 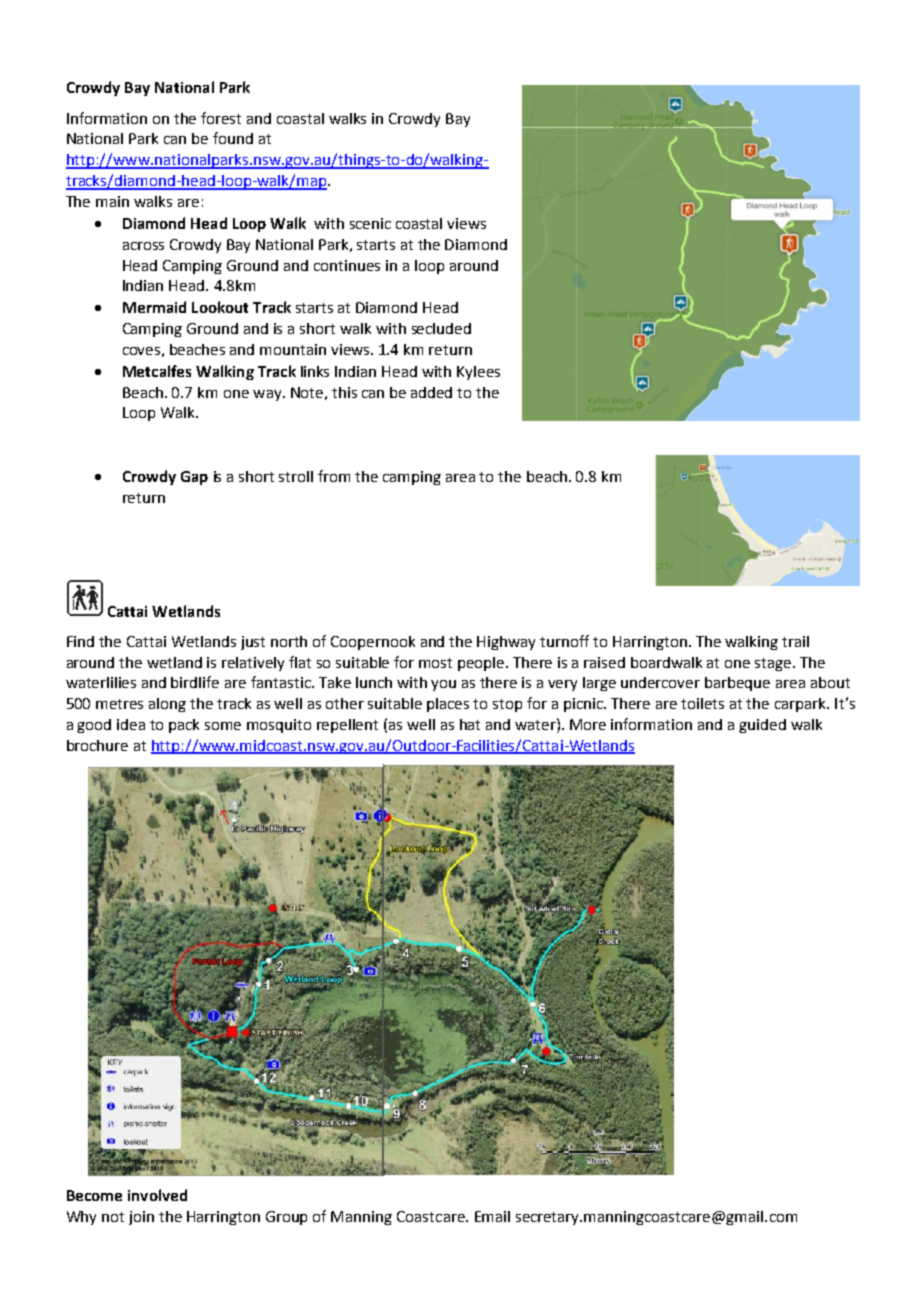 What do you see at coordinates (233, 138) in the image?
I see `found` at bounding box center [233, 138].
